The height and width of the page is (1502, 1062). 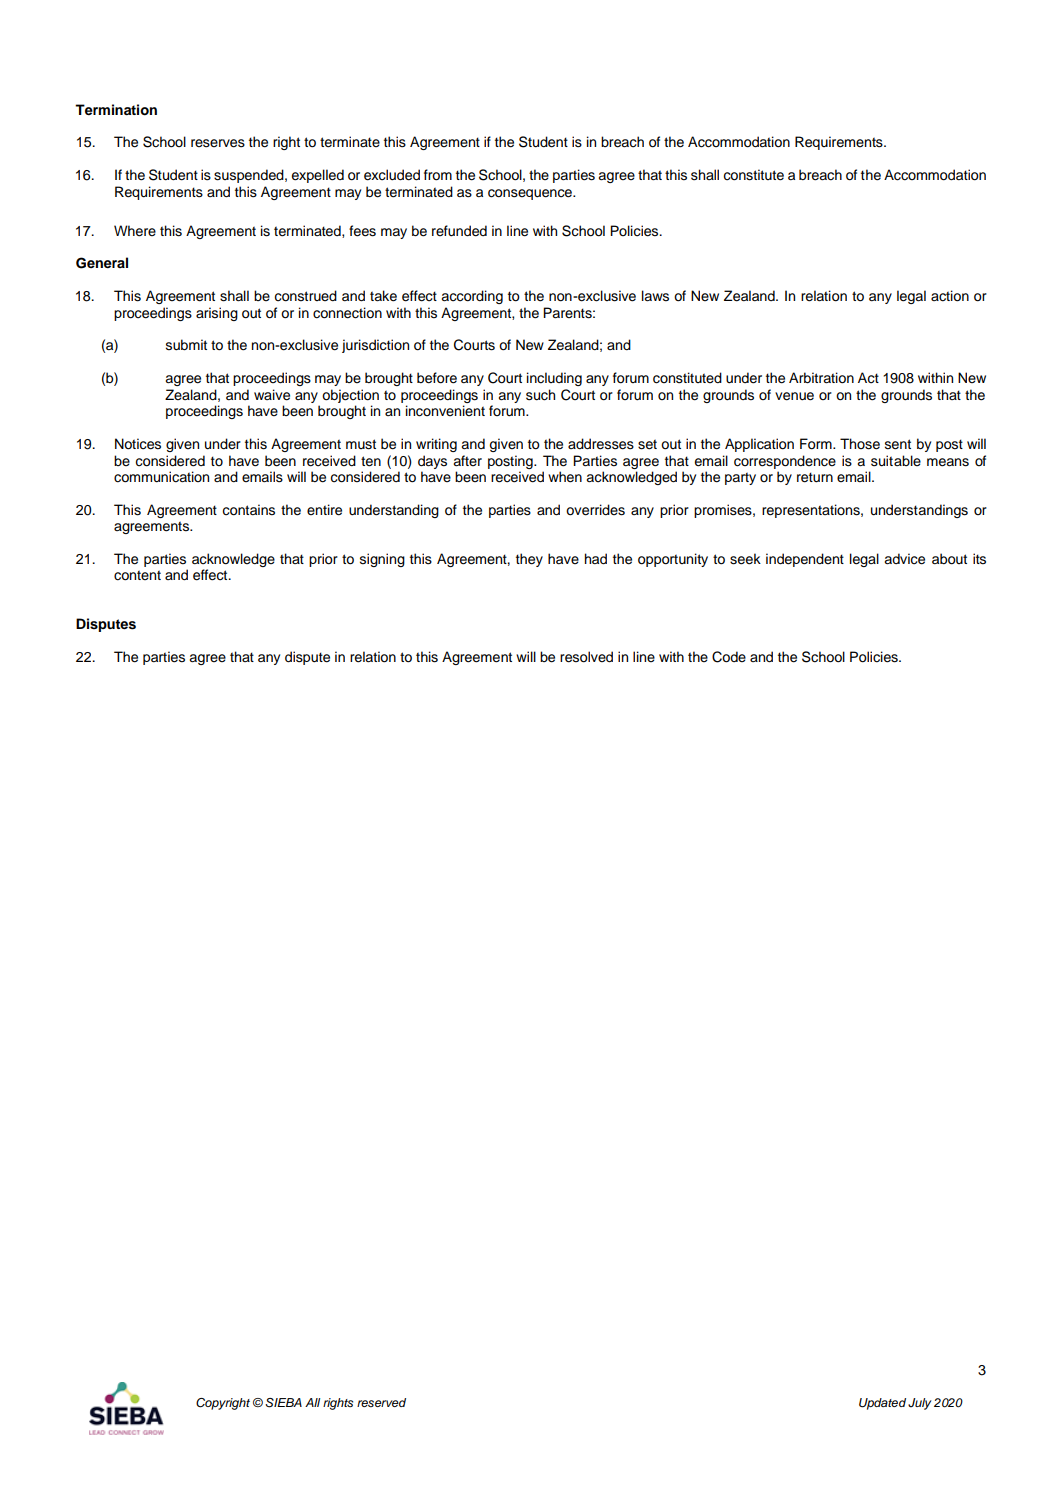 What do you see at coordinates (529, 560) in the page?
I see `they` at bounding box center [529, 560].
